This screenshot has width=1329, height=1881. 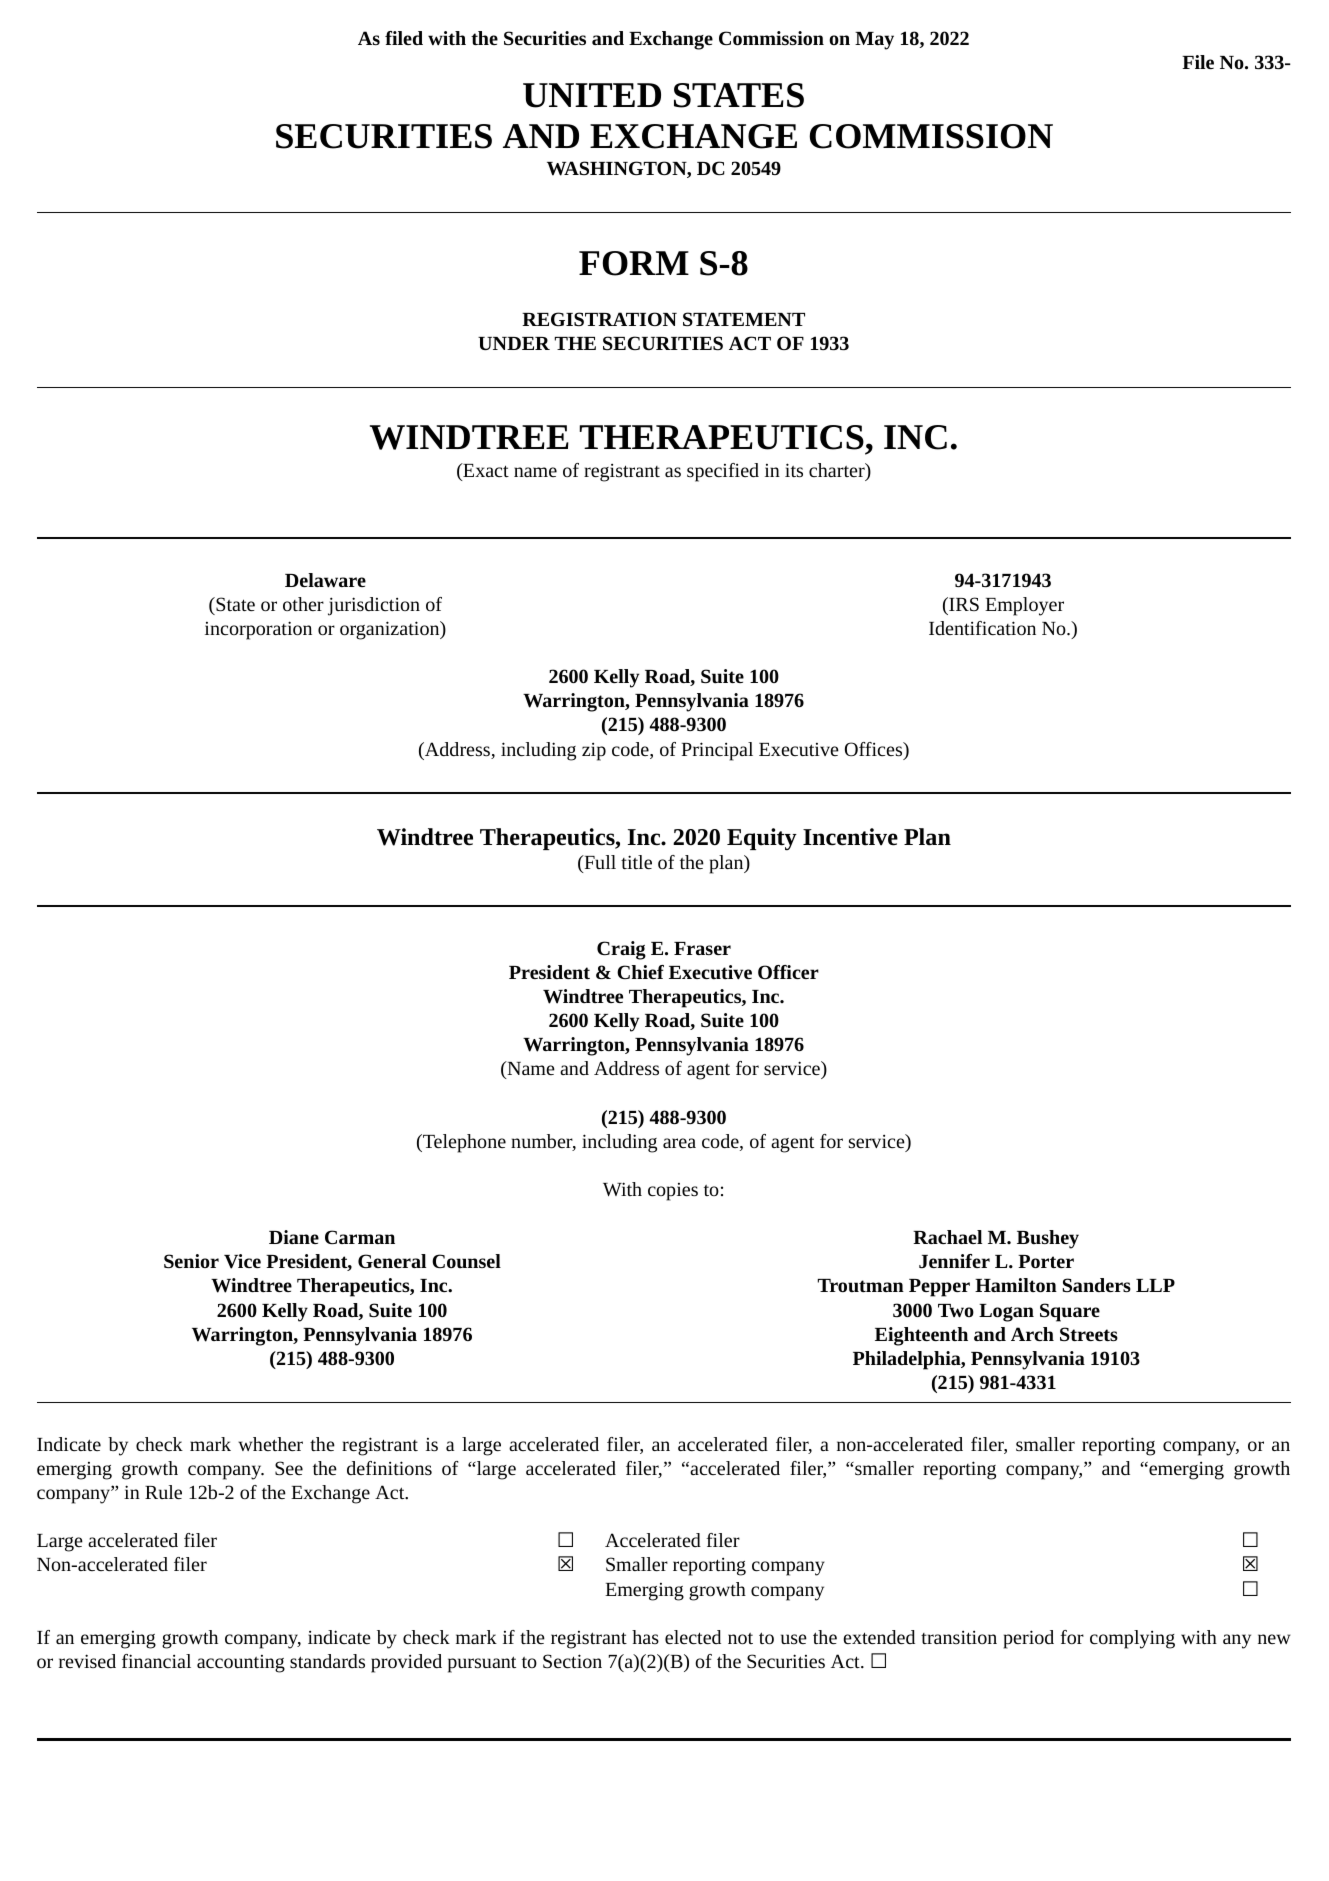 I want to click on Chief, so click(x=640, y=972).
